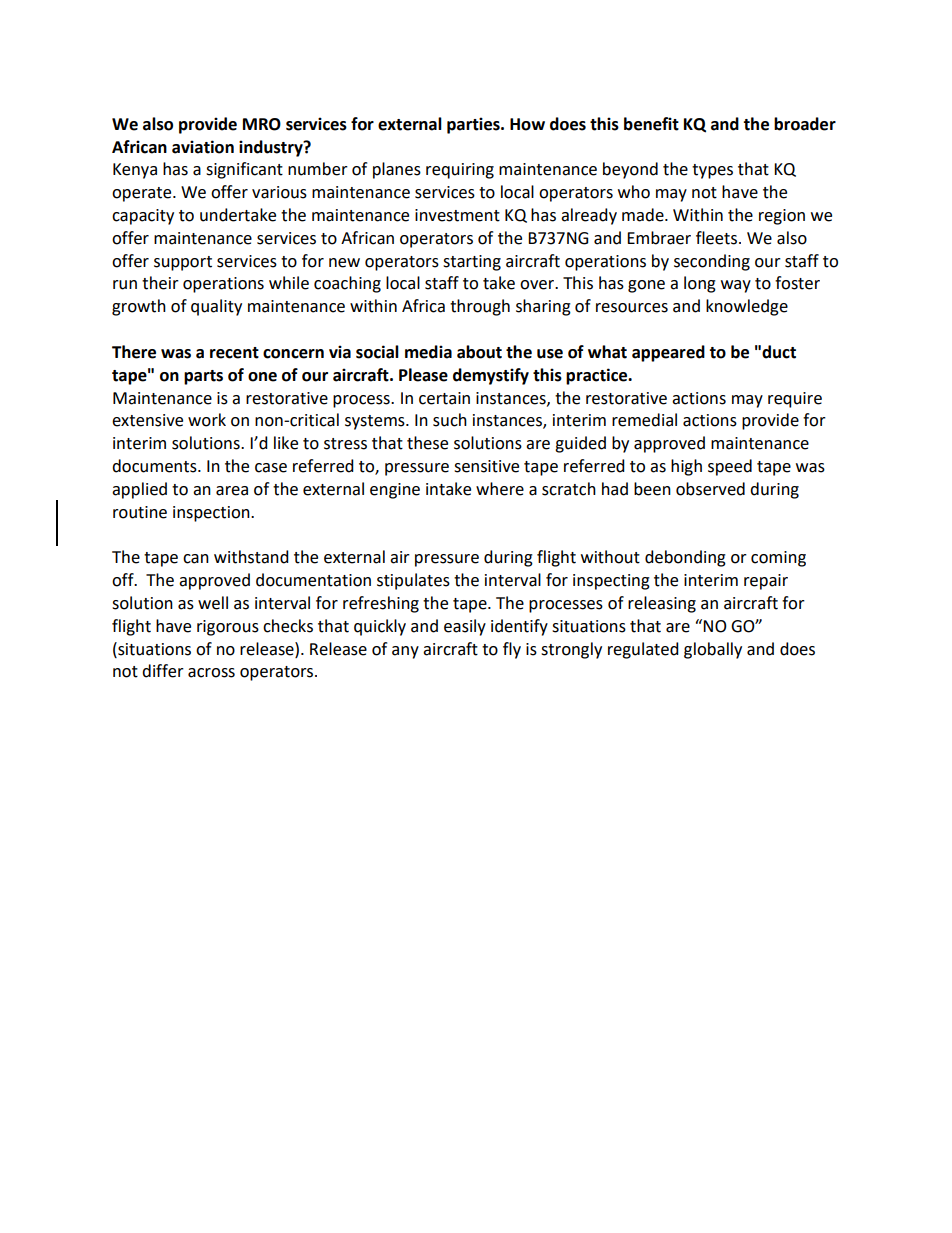  I want to click on types, so click(712, 171).
